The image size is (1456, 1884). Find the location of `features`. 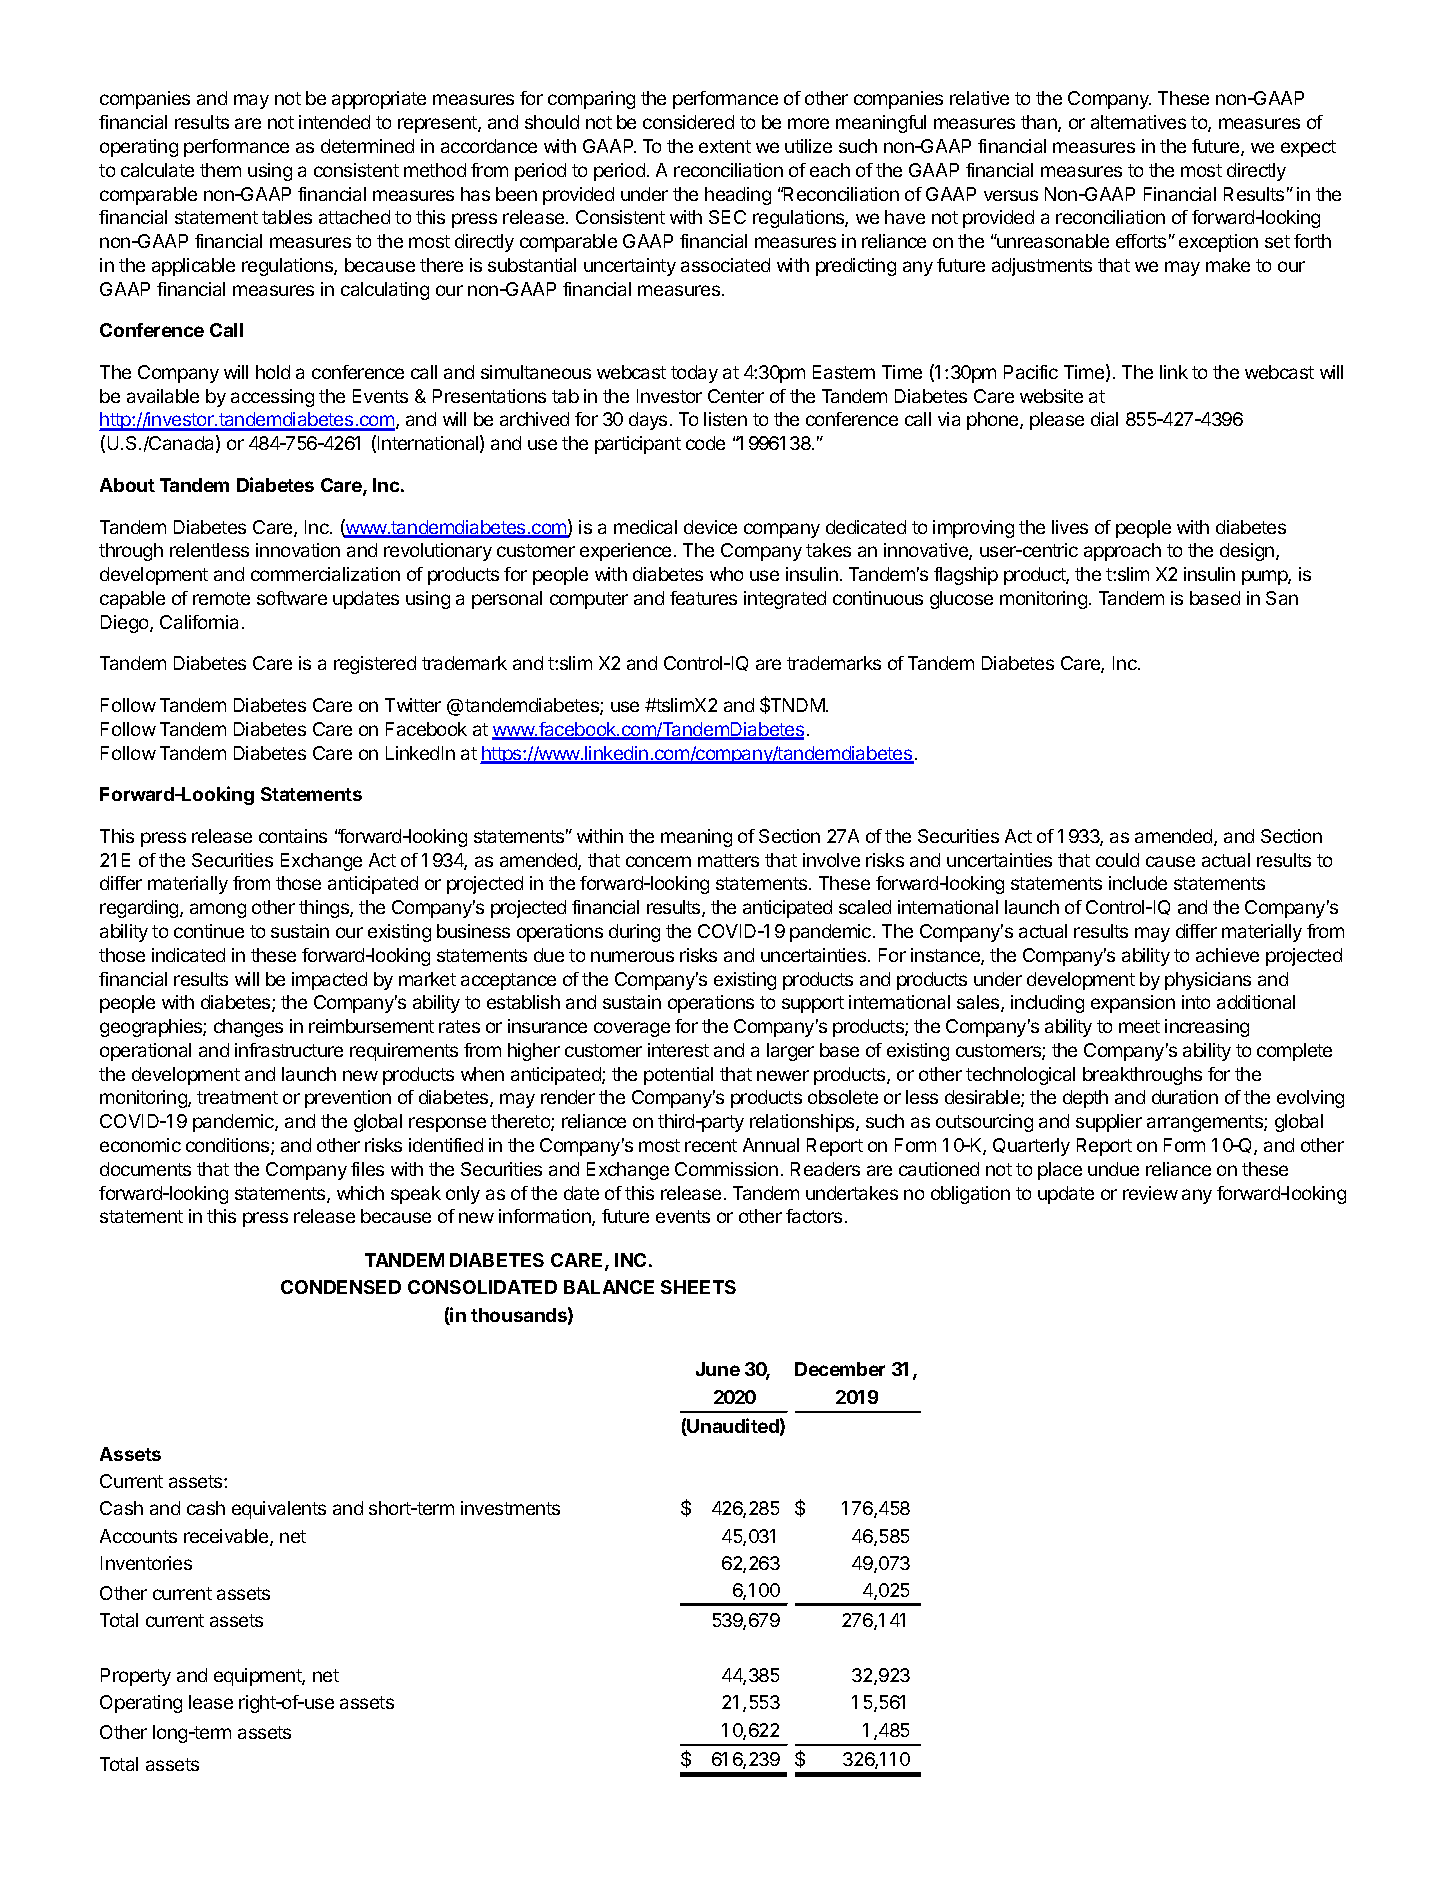

features is located at coordinates (703, 598).
